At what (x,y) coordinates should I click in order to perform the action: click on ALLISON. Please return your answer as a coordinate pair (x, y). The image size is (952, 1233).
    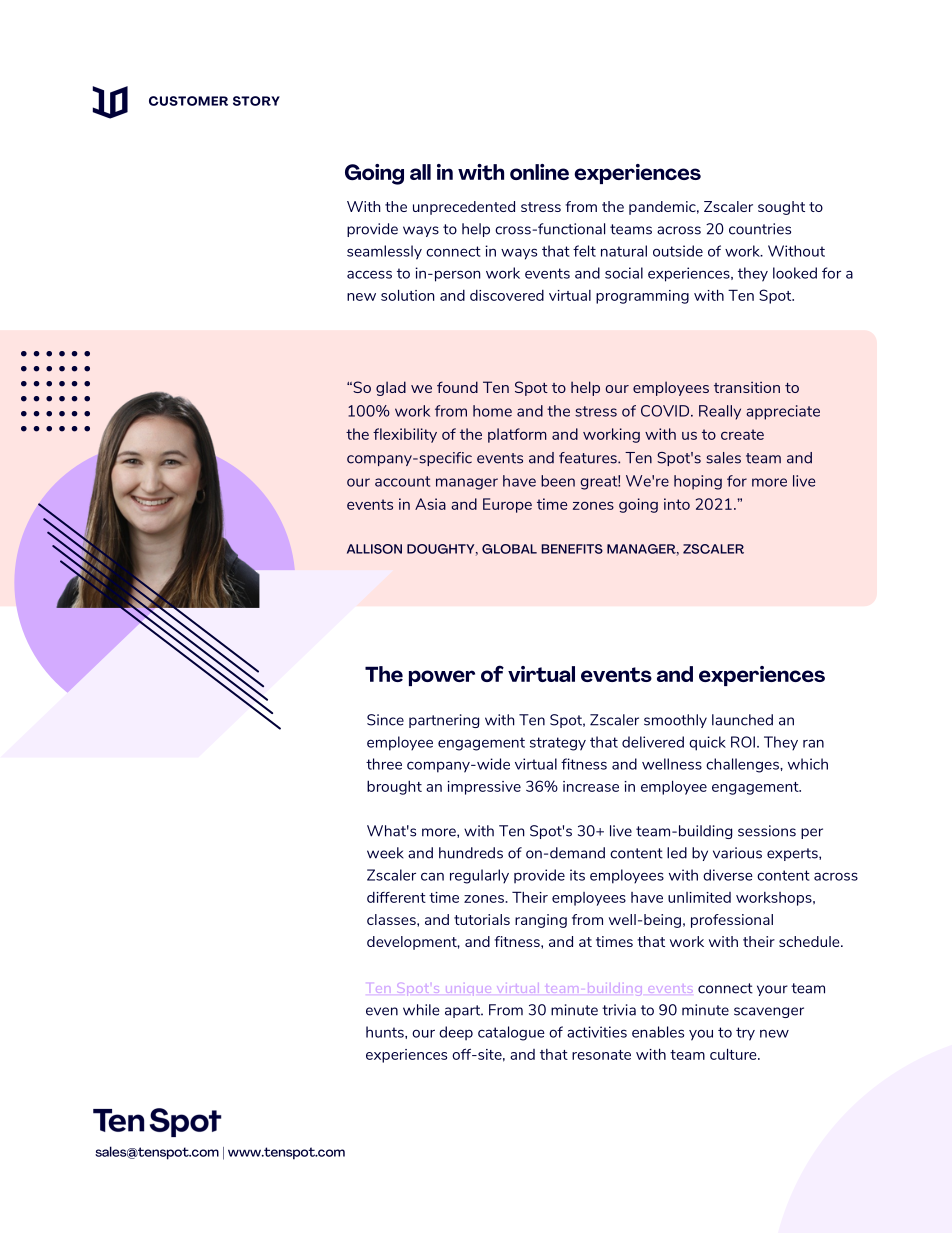
    Looking at the image, I should click on (374, 549).
